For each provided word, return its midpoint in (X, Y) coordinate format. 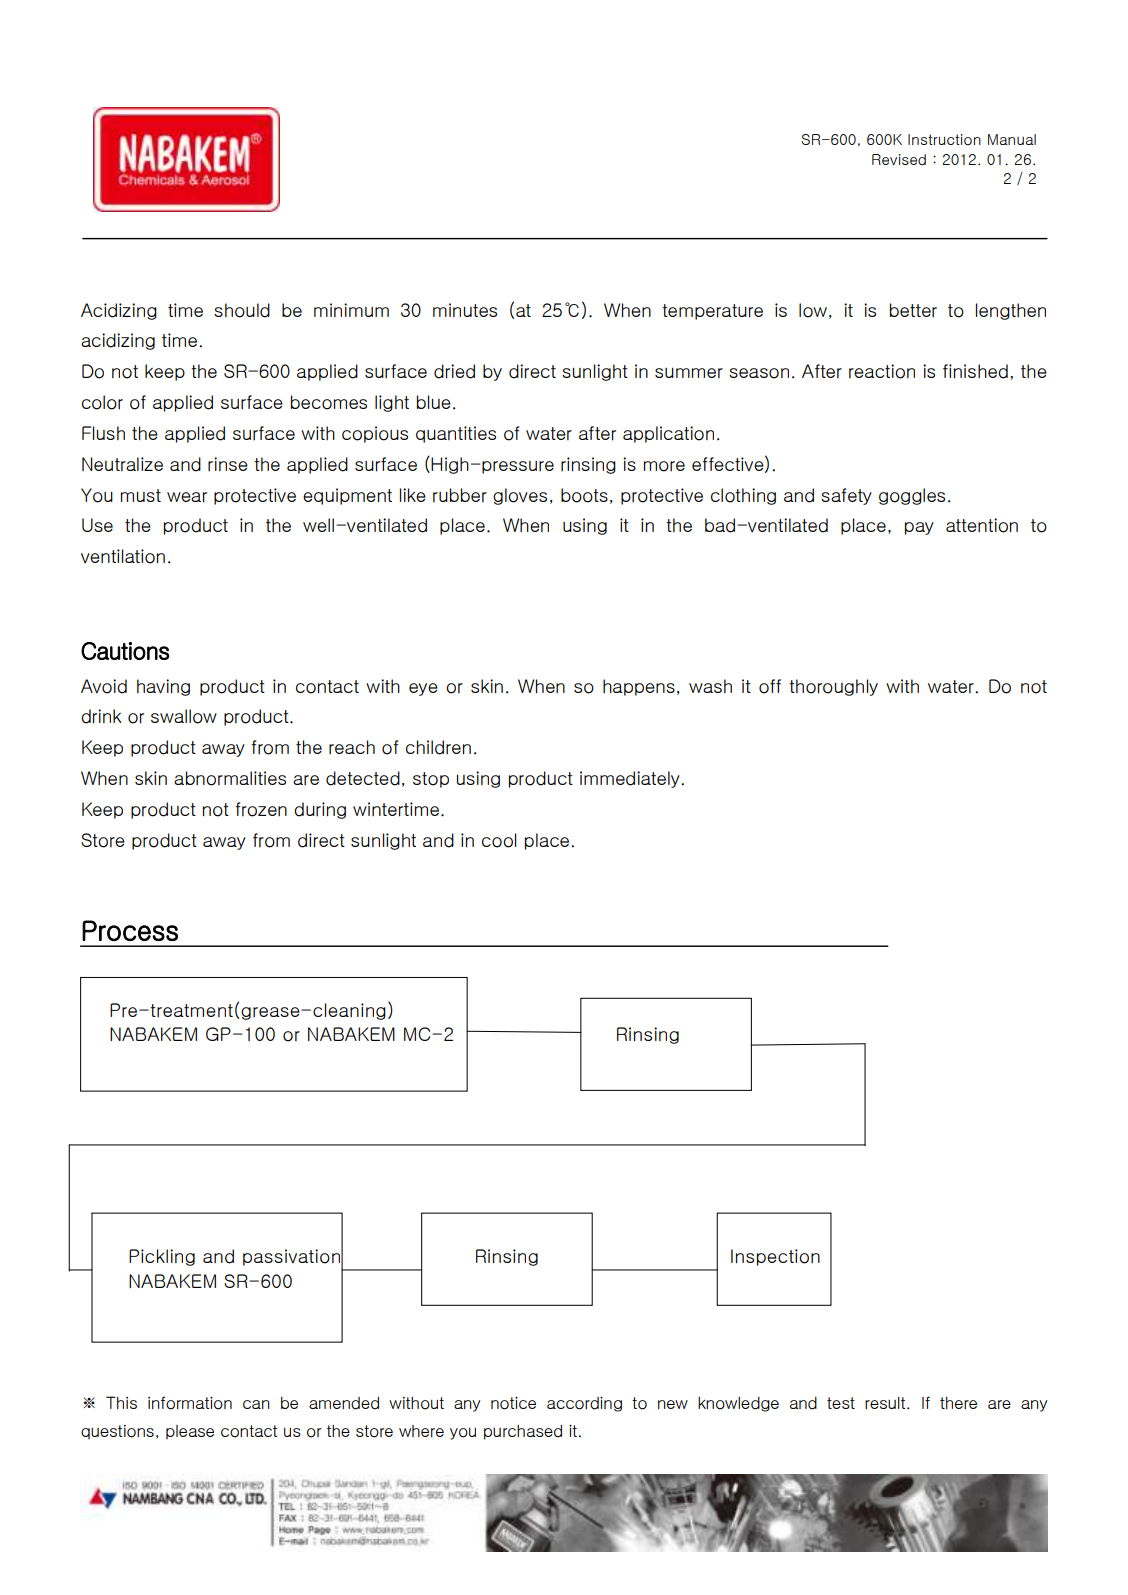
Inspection (775, 1257)
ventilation (123, 556)
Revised (899, 160)
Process (130, 930)
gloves (520, 496)
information (190, 1403)
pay (919, 528)
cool (499, 840)
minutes (465, 310)
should (242, 310)
